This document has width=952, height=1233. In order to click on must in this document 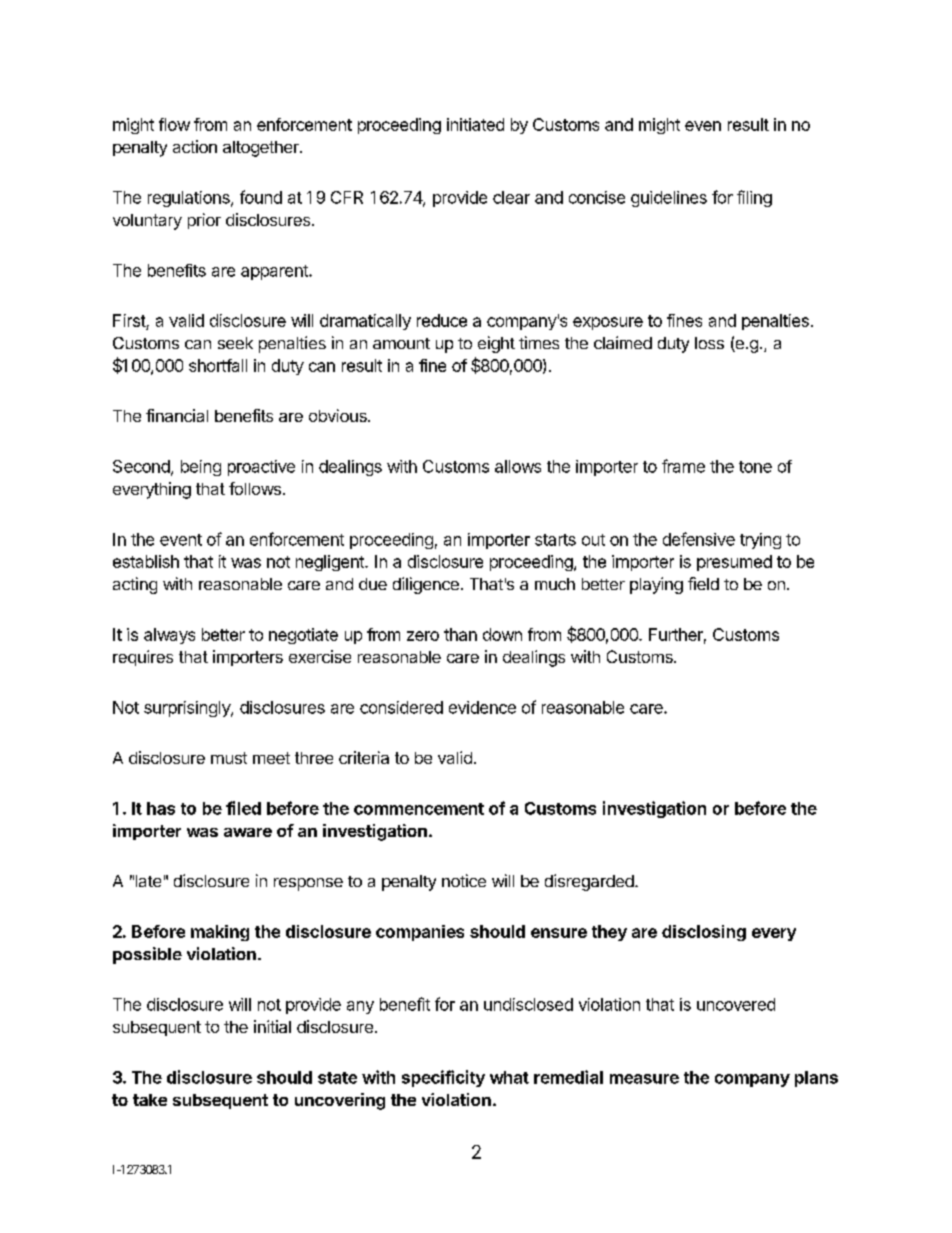, I will do `click(229, 758)`.
